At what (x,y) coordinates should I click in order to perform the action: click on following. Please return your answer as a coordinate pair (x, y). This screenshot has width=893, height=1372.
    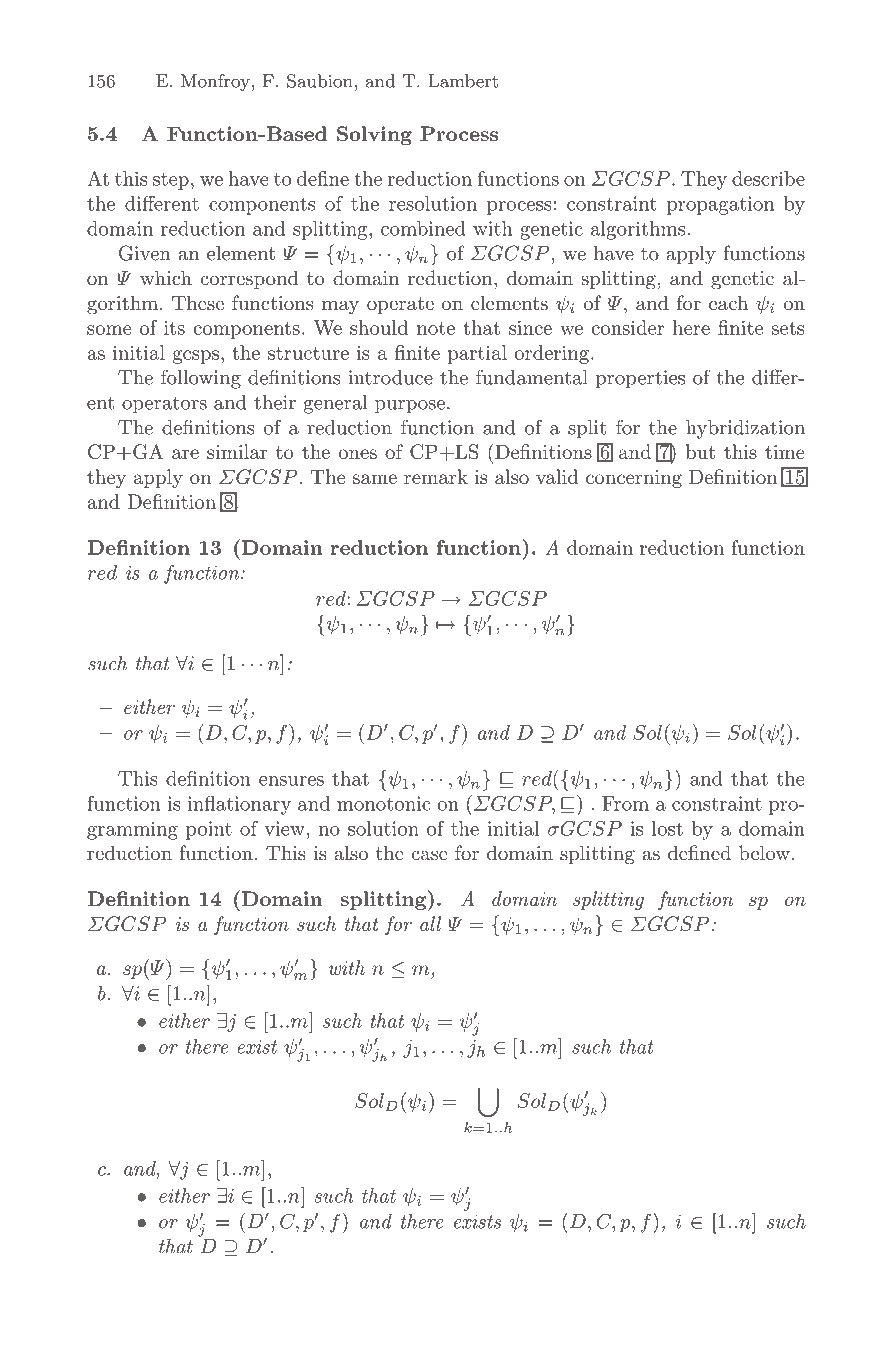
    Looking at the image, I should click on (201, 379).
